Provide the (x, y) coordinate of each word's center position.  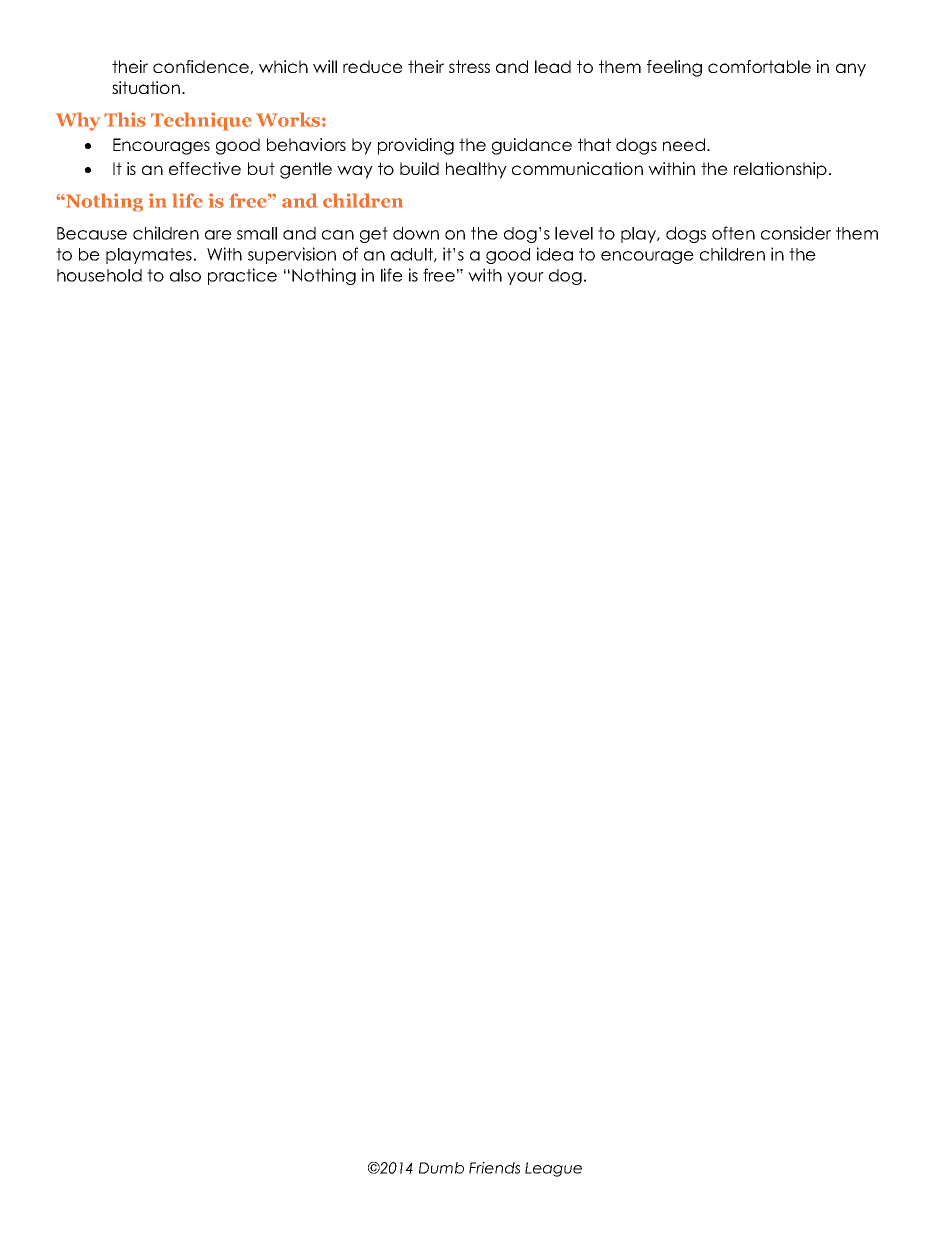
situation (146, 87)
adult (413, 255)
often (733, 233)
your (525, 278)
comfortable (759, 66)
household (99, 275)
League (553, 1169)
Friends (494, 1168)
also (185, 275)
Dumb (441, 1168)
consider (796, 233)
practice (242, 276)
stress (469, 66)
